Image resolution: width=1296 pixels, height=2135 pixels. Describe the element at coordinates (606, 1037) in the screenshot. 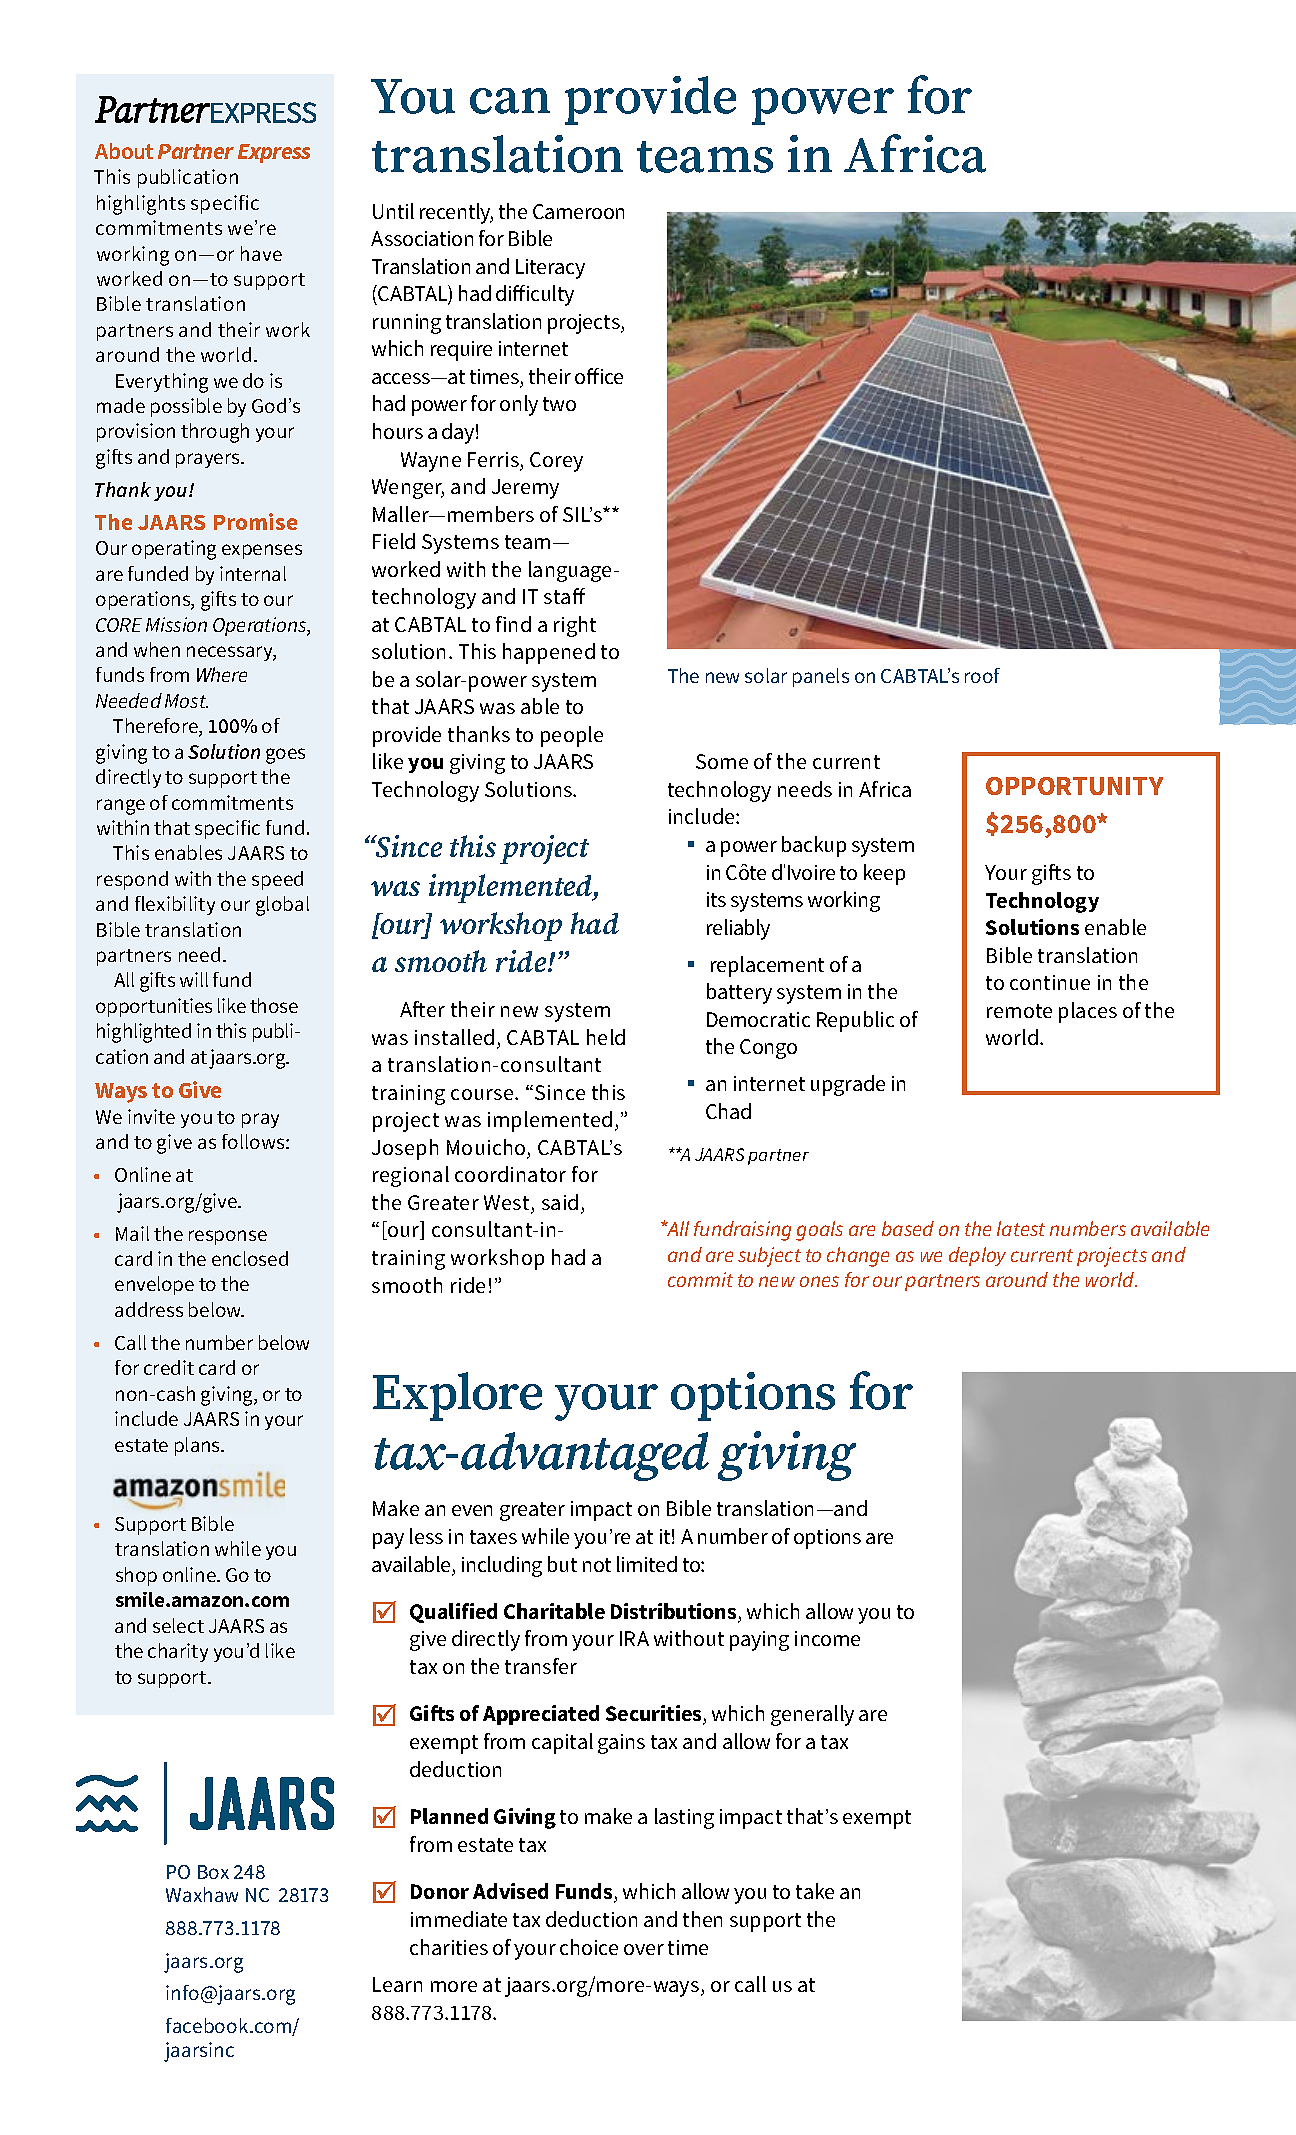

I see `held` at that location.
